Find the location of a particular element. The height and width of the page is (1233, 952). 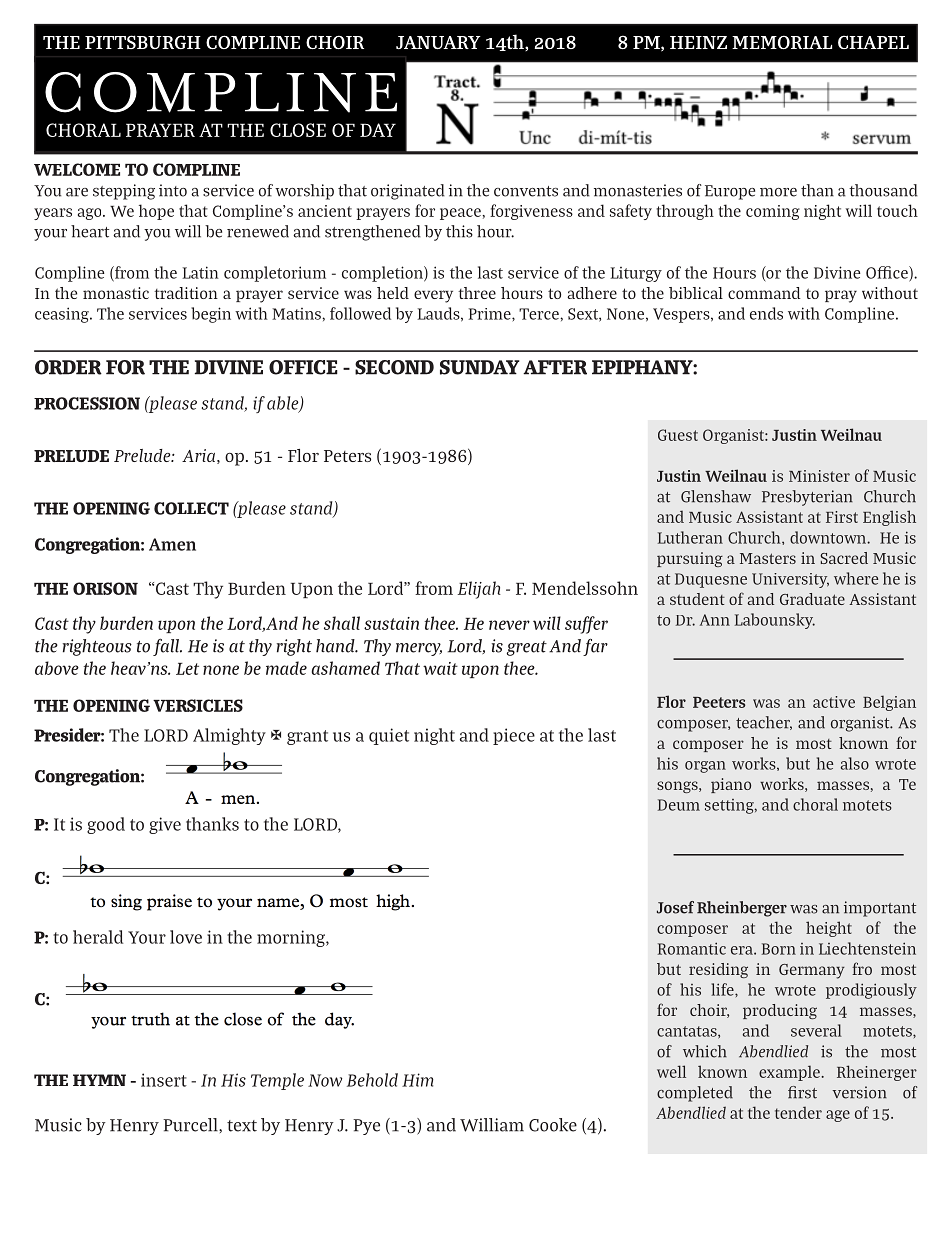

COLLECT is located at coordinates (191, 508).
